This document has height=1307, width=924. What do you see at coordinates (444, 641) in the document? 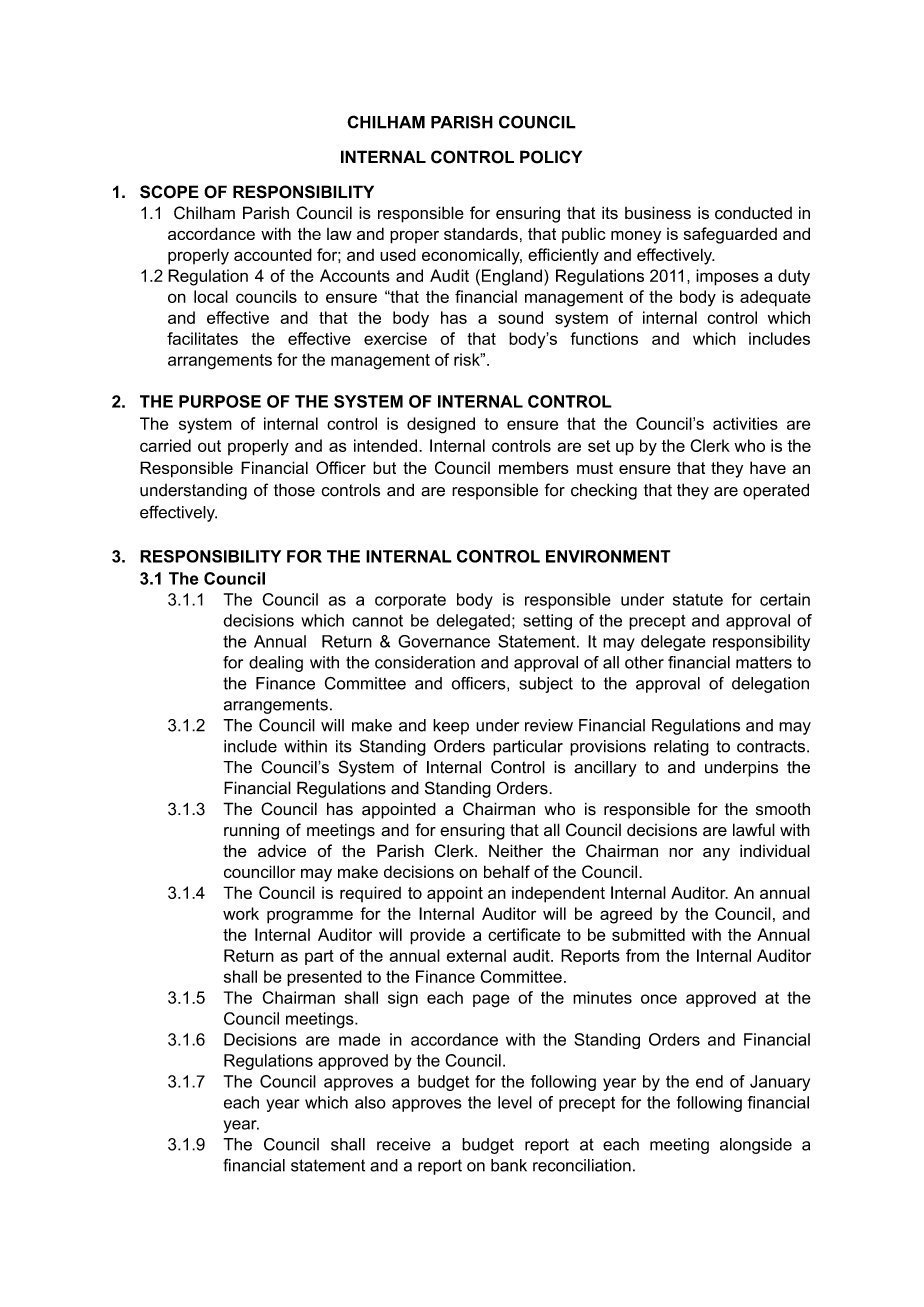
I see `Governance` at bounding box center [444, 641].
